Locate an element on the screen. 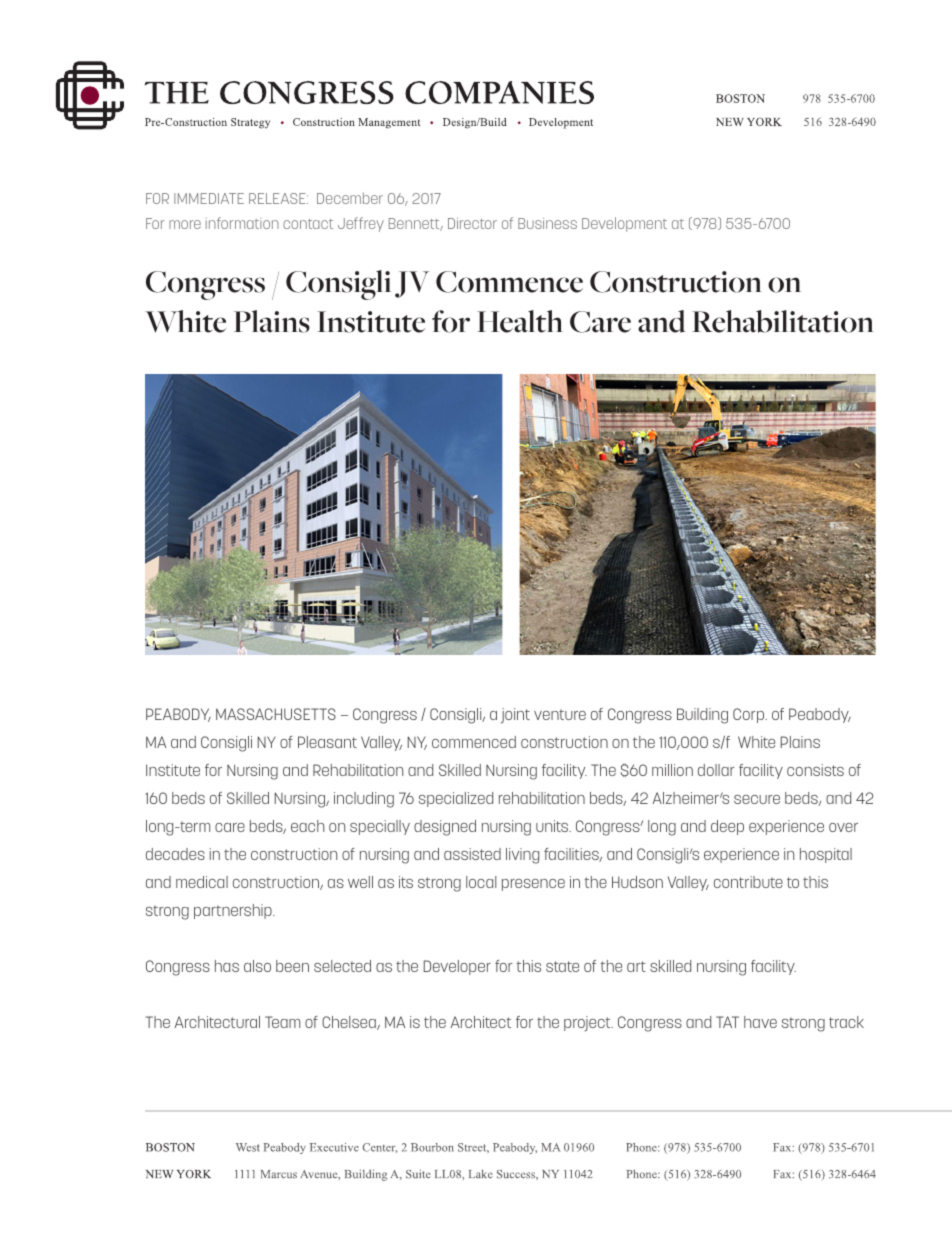 Image resolution: width=952 pixels, height=1233 pixels. information is located at coordinates (242, 223).
